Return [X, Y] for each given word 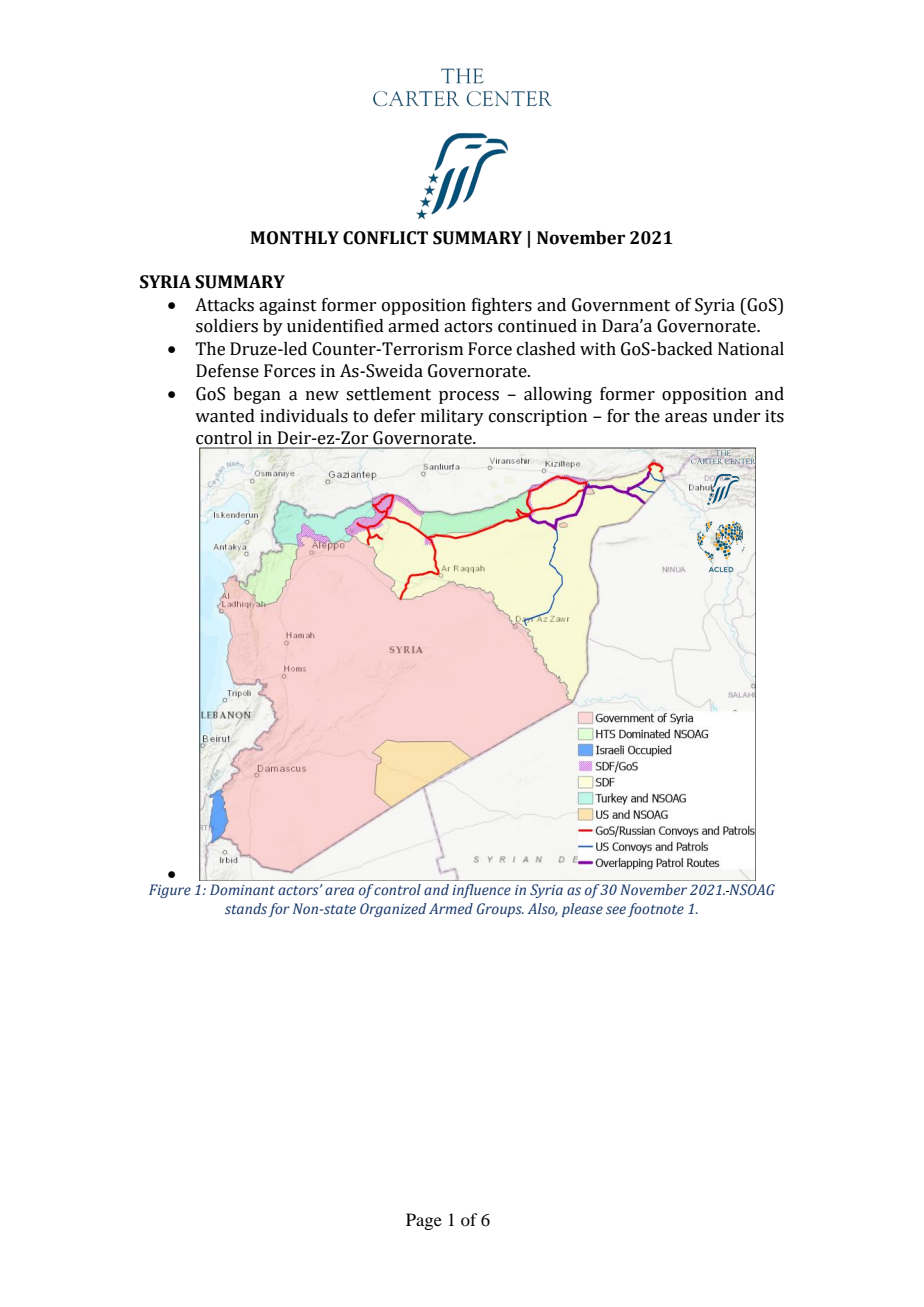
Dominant [242, 889]
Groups [500, 910]
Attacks [224, 305]
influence [481, 891]
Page [424, 1221]
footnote [656, 910]
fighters [502, 306]
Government [621, 305]
